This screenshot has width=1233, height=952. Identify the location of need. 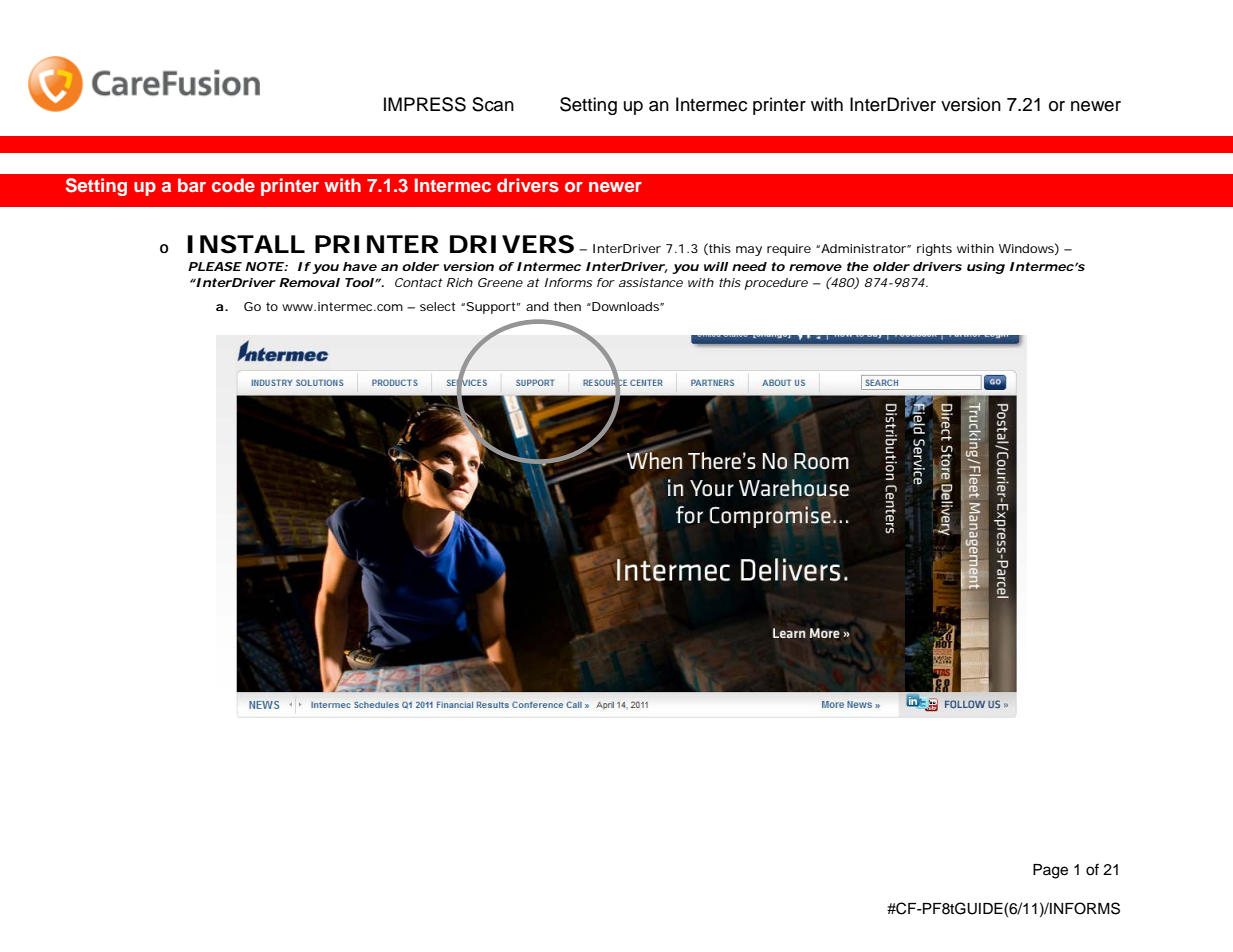
(749, 266).
